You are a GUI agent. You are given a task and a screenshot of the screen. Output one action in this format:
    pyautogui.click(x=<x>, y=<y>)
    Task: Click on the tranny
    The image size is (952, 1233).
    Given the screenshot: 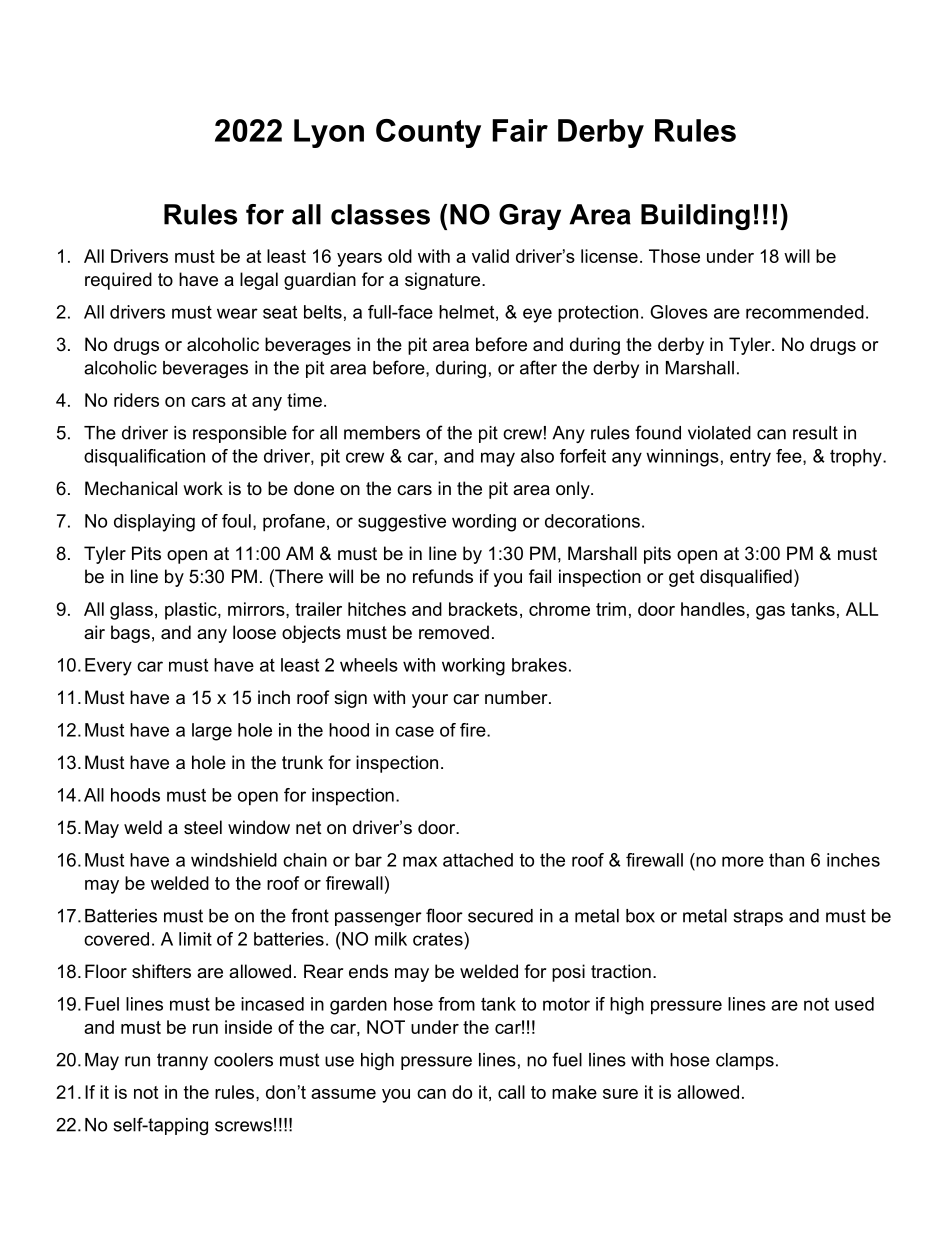 What is the action you would take?
    pyautogui.click(x=182, y=1061)
